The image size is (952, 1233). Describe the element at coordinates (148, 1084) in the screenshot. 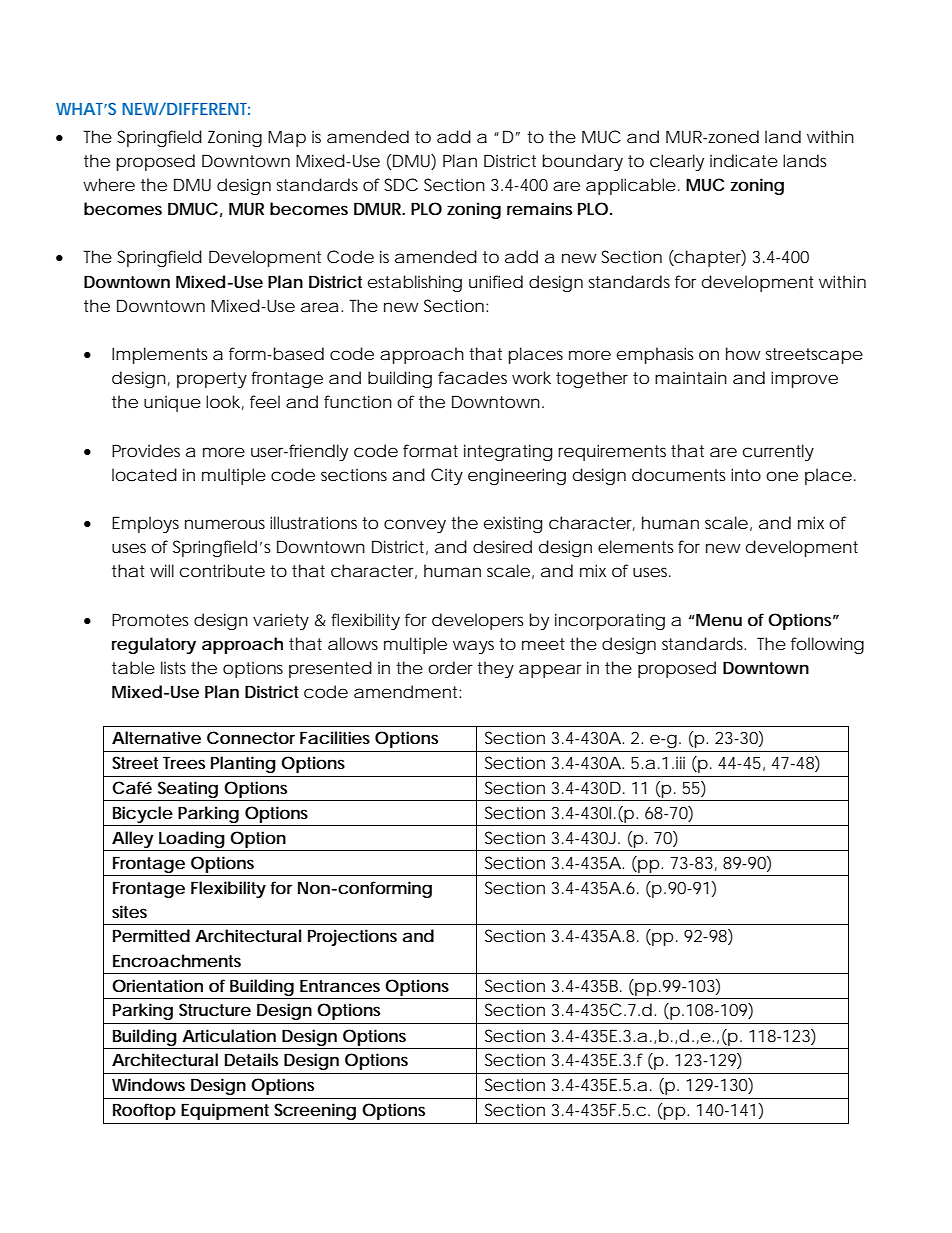

I see `Windows` at that location.
